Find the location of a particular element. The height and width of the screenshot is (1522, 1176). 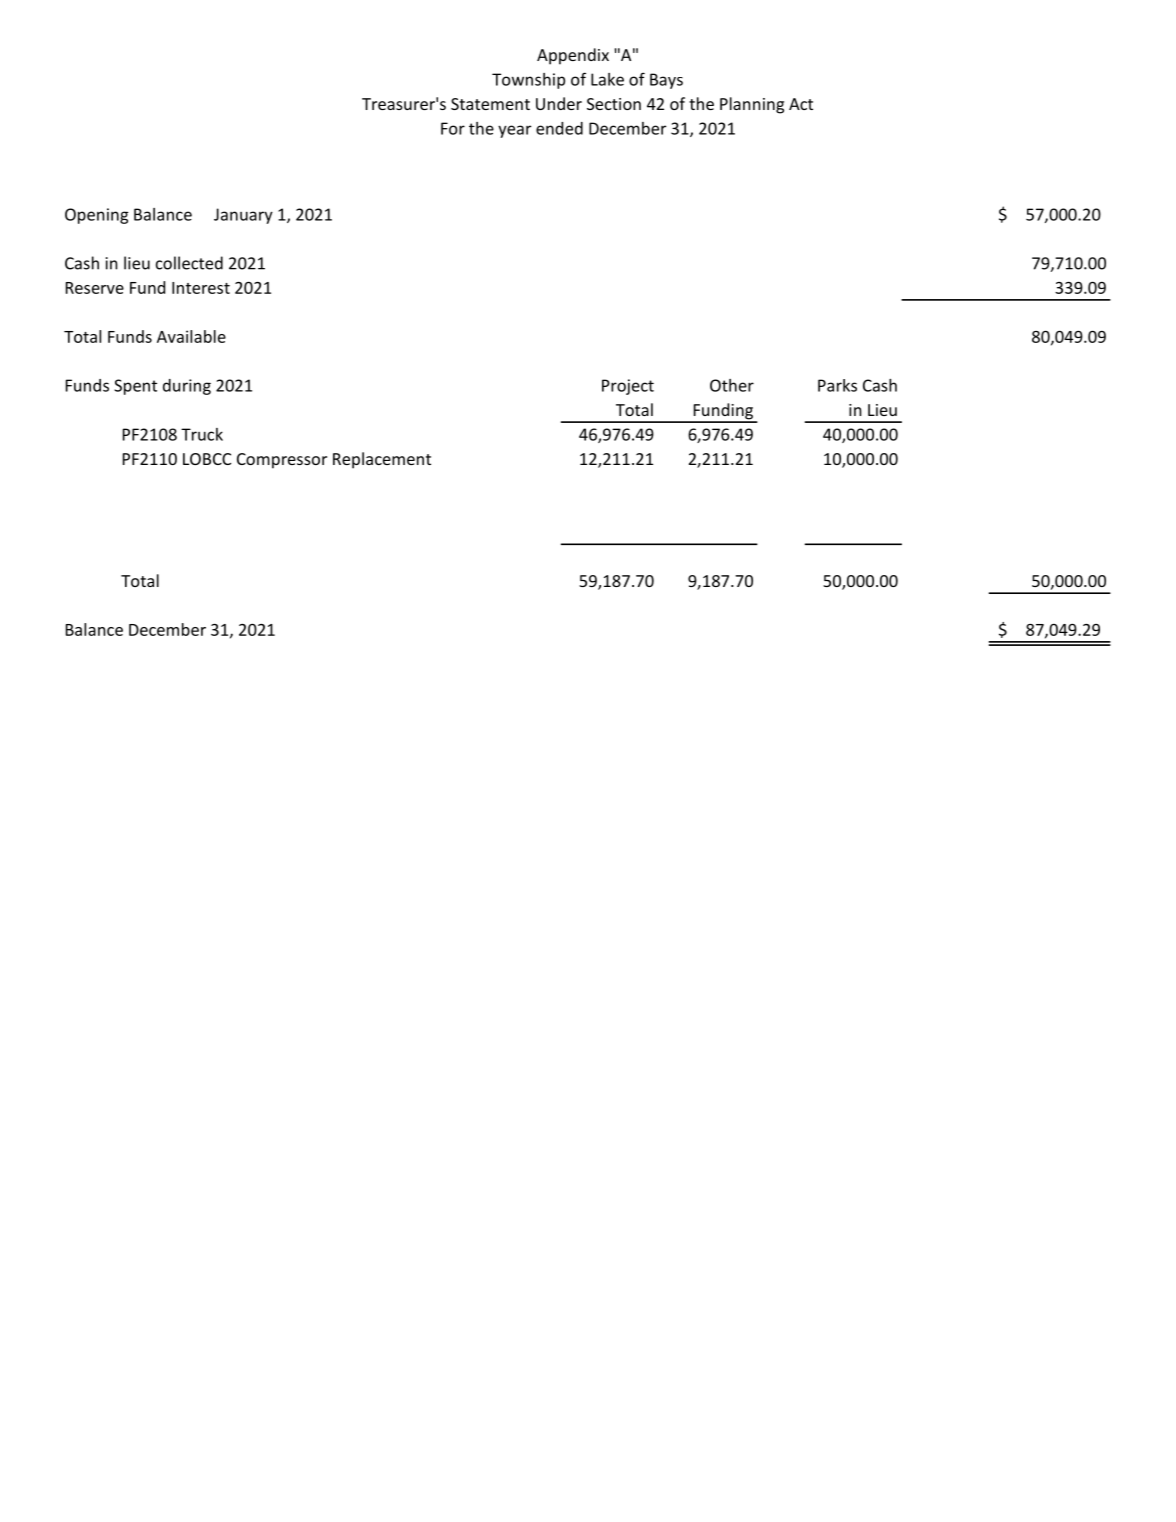

Available is located at coordinates (191, 336).
